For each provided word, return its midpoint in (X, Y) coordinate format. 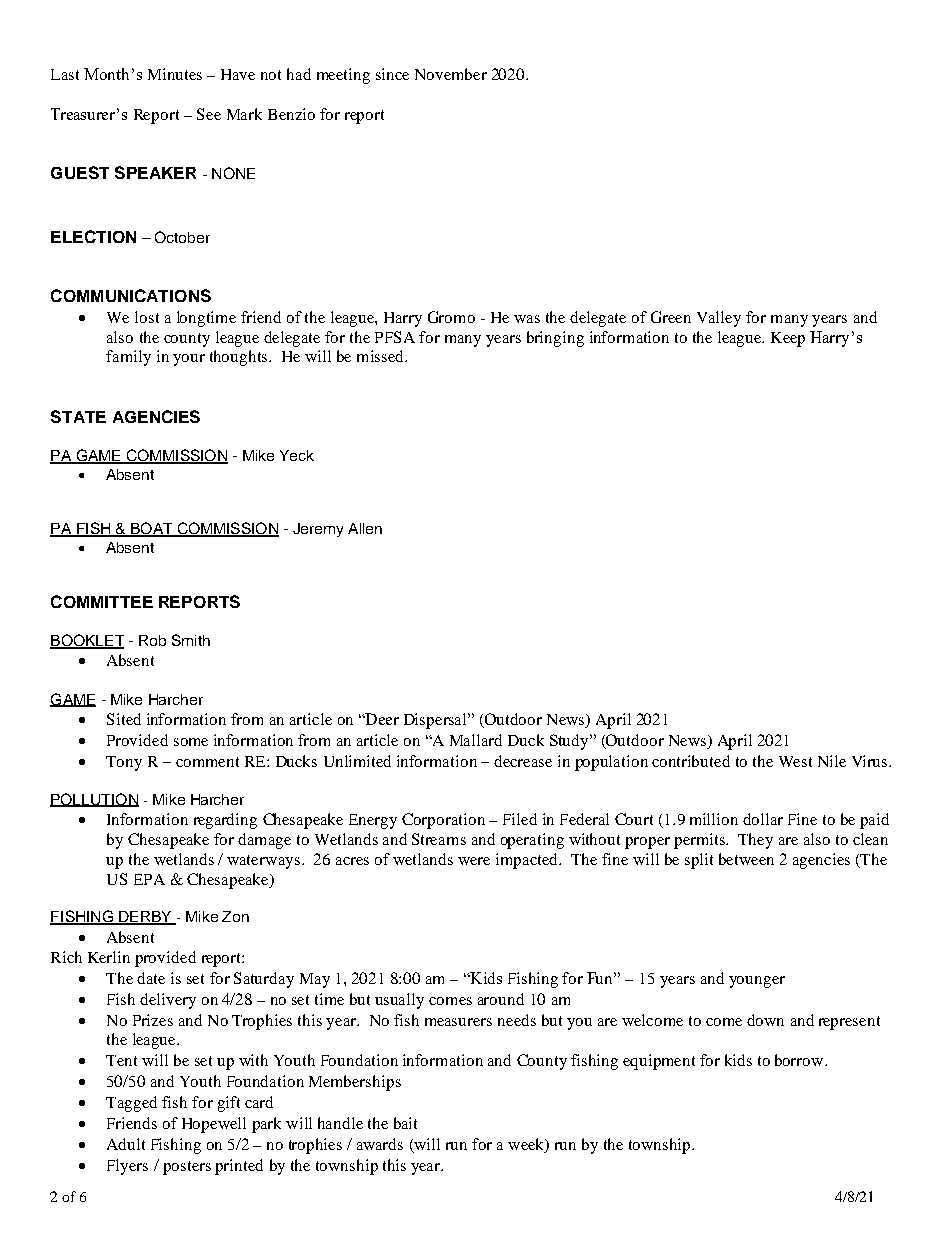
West (795, 761)
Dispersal (436, 721)
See (209, 114)
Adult (126, 1144)
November (451, 74)
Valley (719, 319)
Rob (152, 640)
